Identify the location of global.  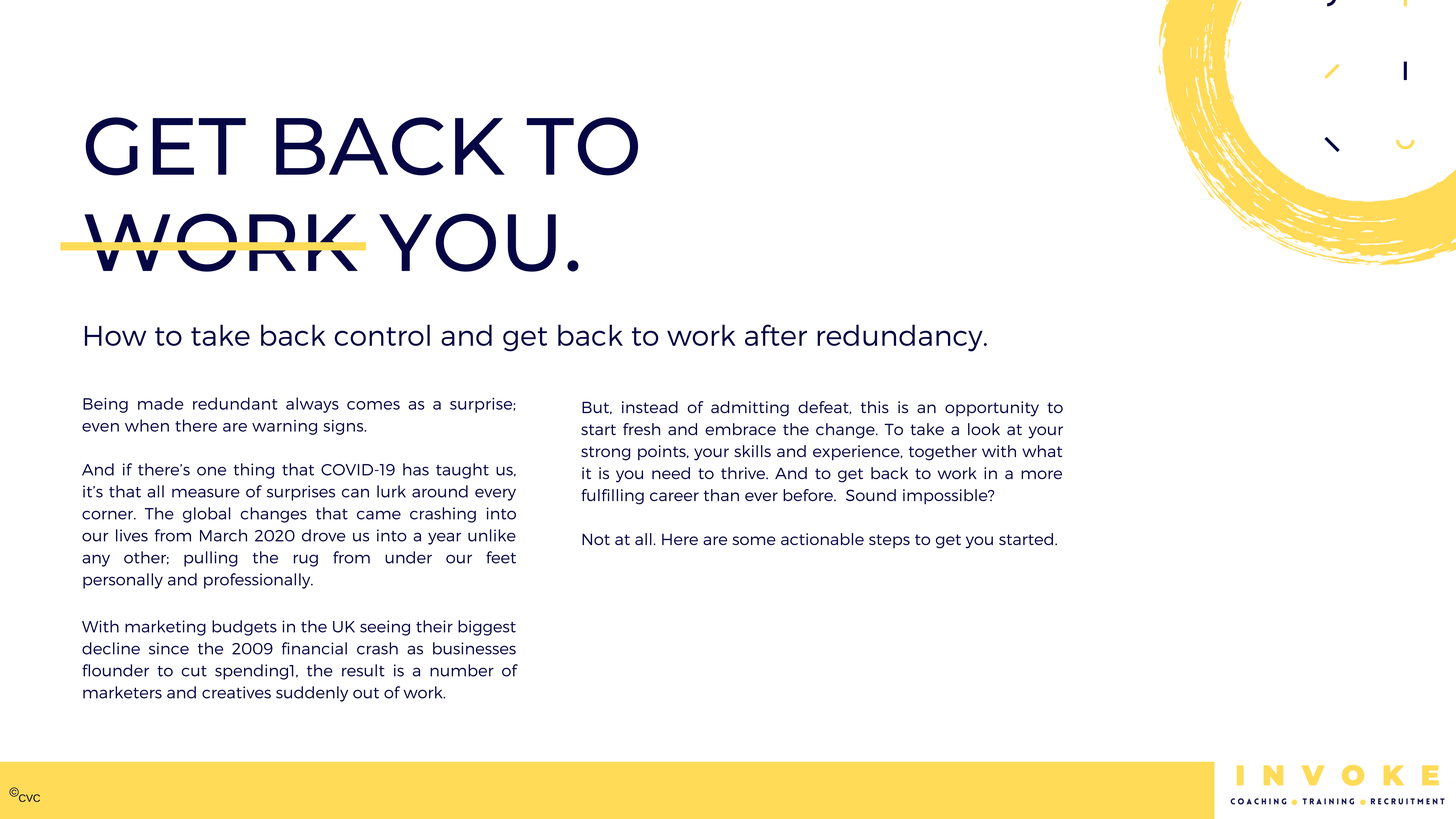
(207, 515).
